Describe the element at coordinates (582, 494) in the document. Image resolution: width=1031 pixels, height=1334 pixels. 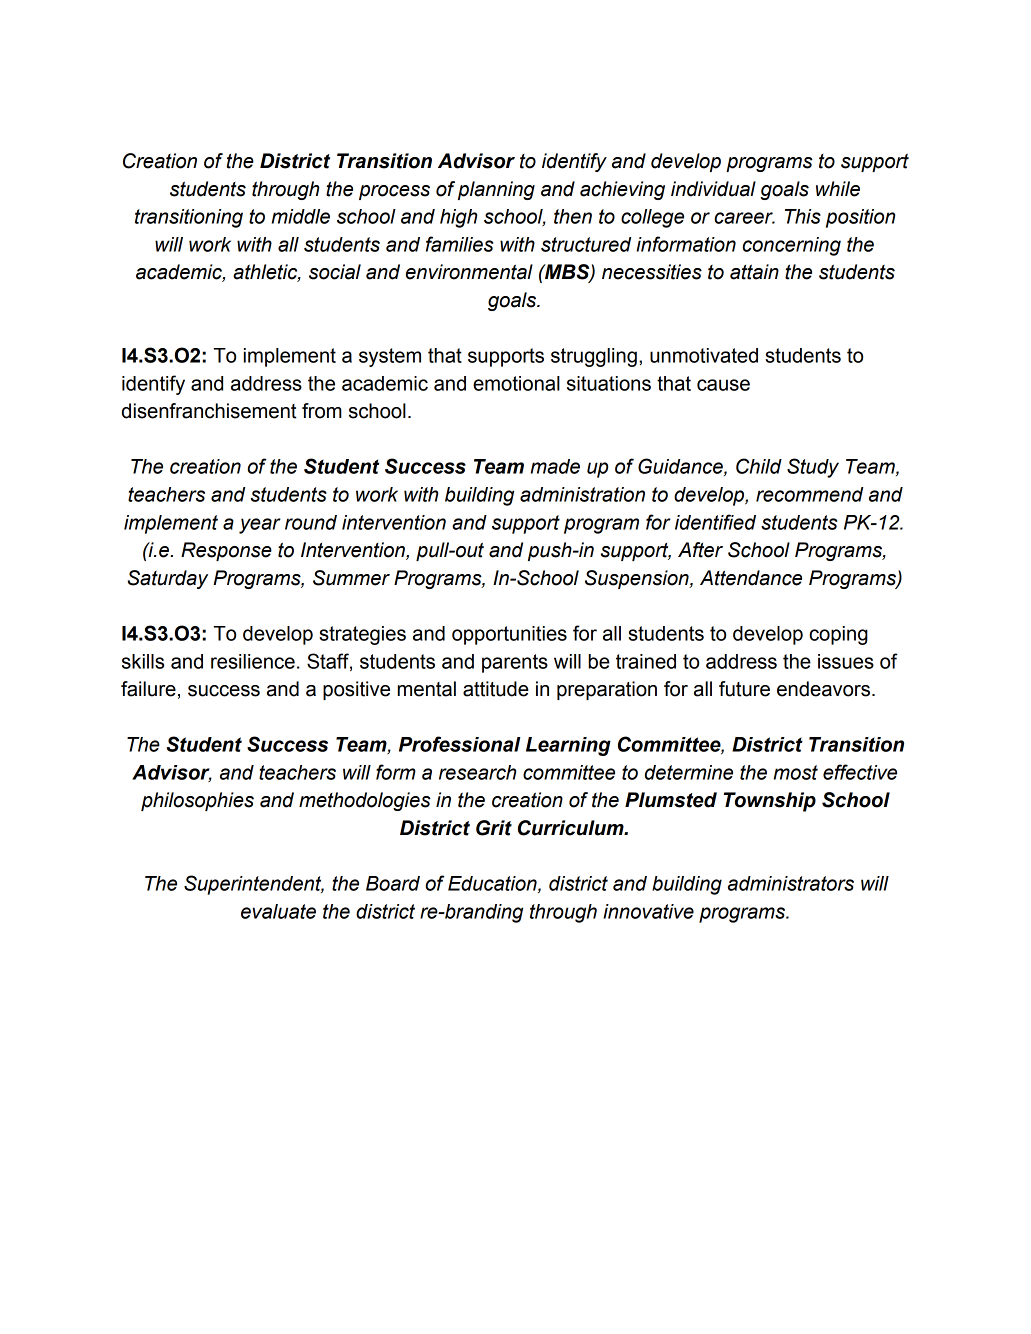
I see `administration` at that location.
